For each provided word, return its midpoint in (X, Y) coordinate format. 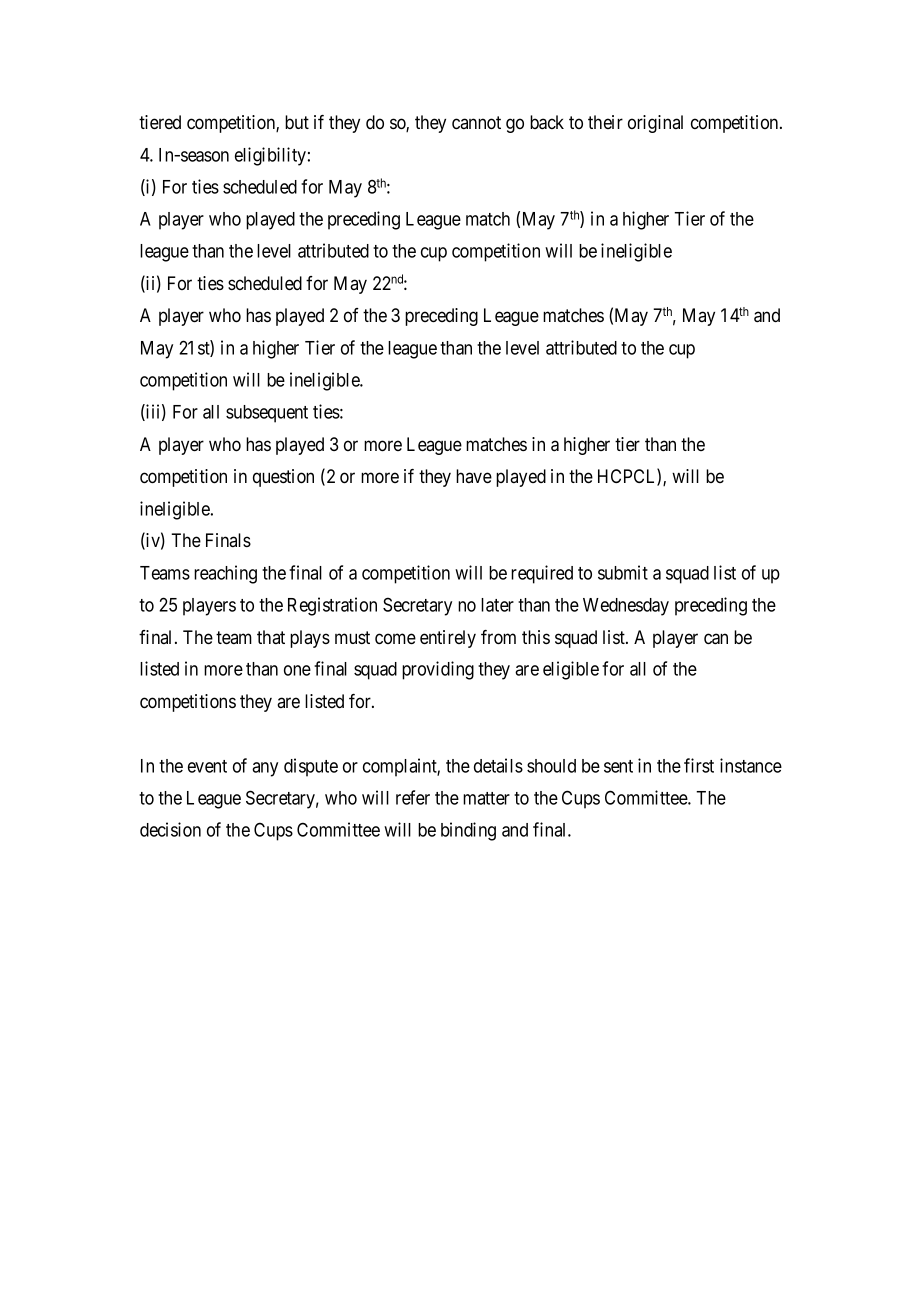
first (699, 765)
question (283, 478)
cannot (476, 123)
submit (623, 572)
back (547, 122)
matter (486, 798)
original (655, 124)
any (265, 769)
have (474, 476)
